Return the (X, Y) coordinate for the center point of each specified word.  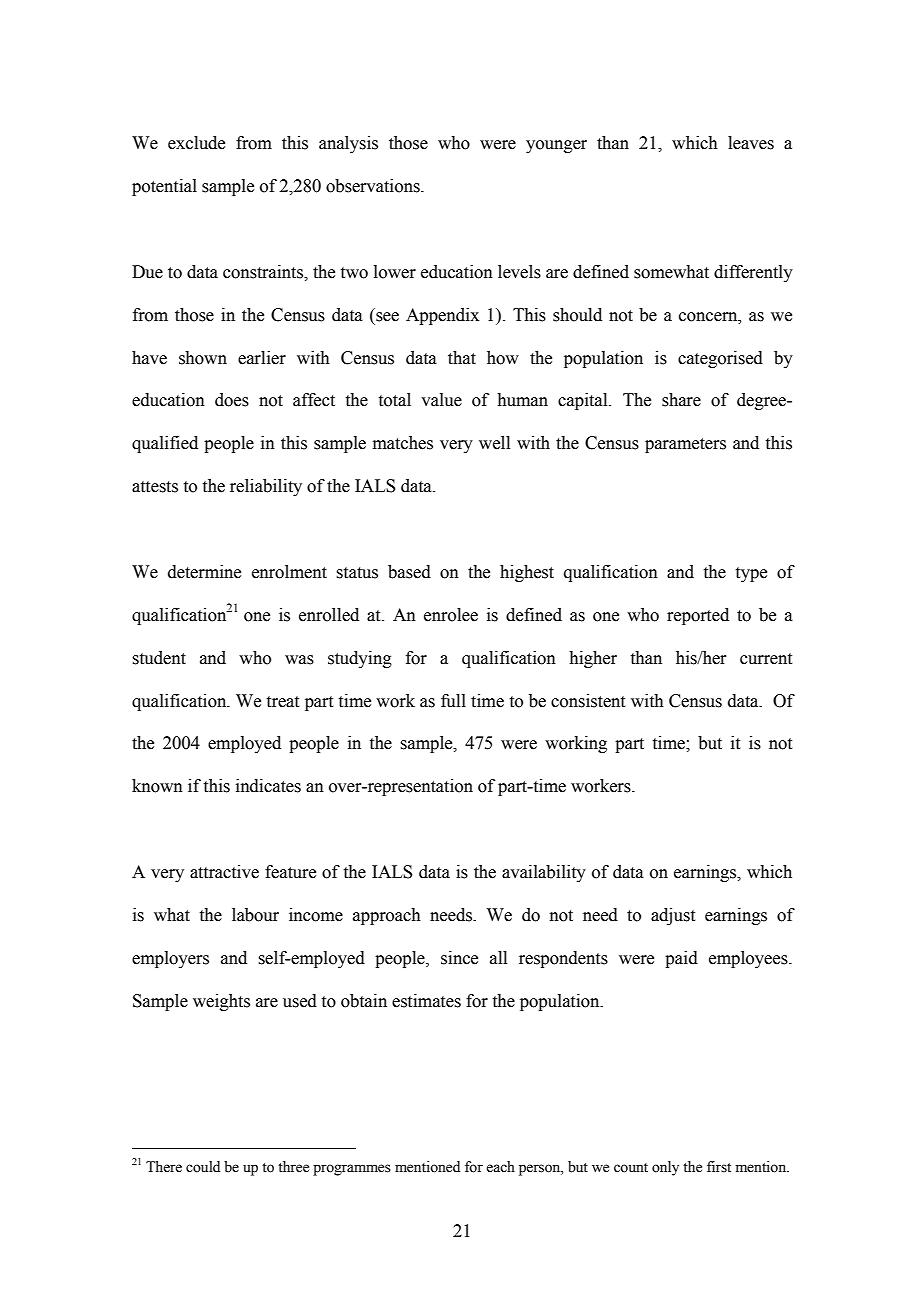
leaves (751, 143)
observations (374, 186)
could (203, 1167)
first (719, 1167)
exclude (196, 143)
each (500, 1167)
